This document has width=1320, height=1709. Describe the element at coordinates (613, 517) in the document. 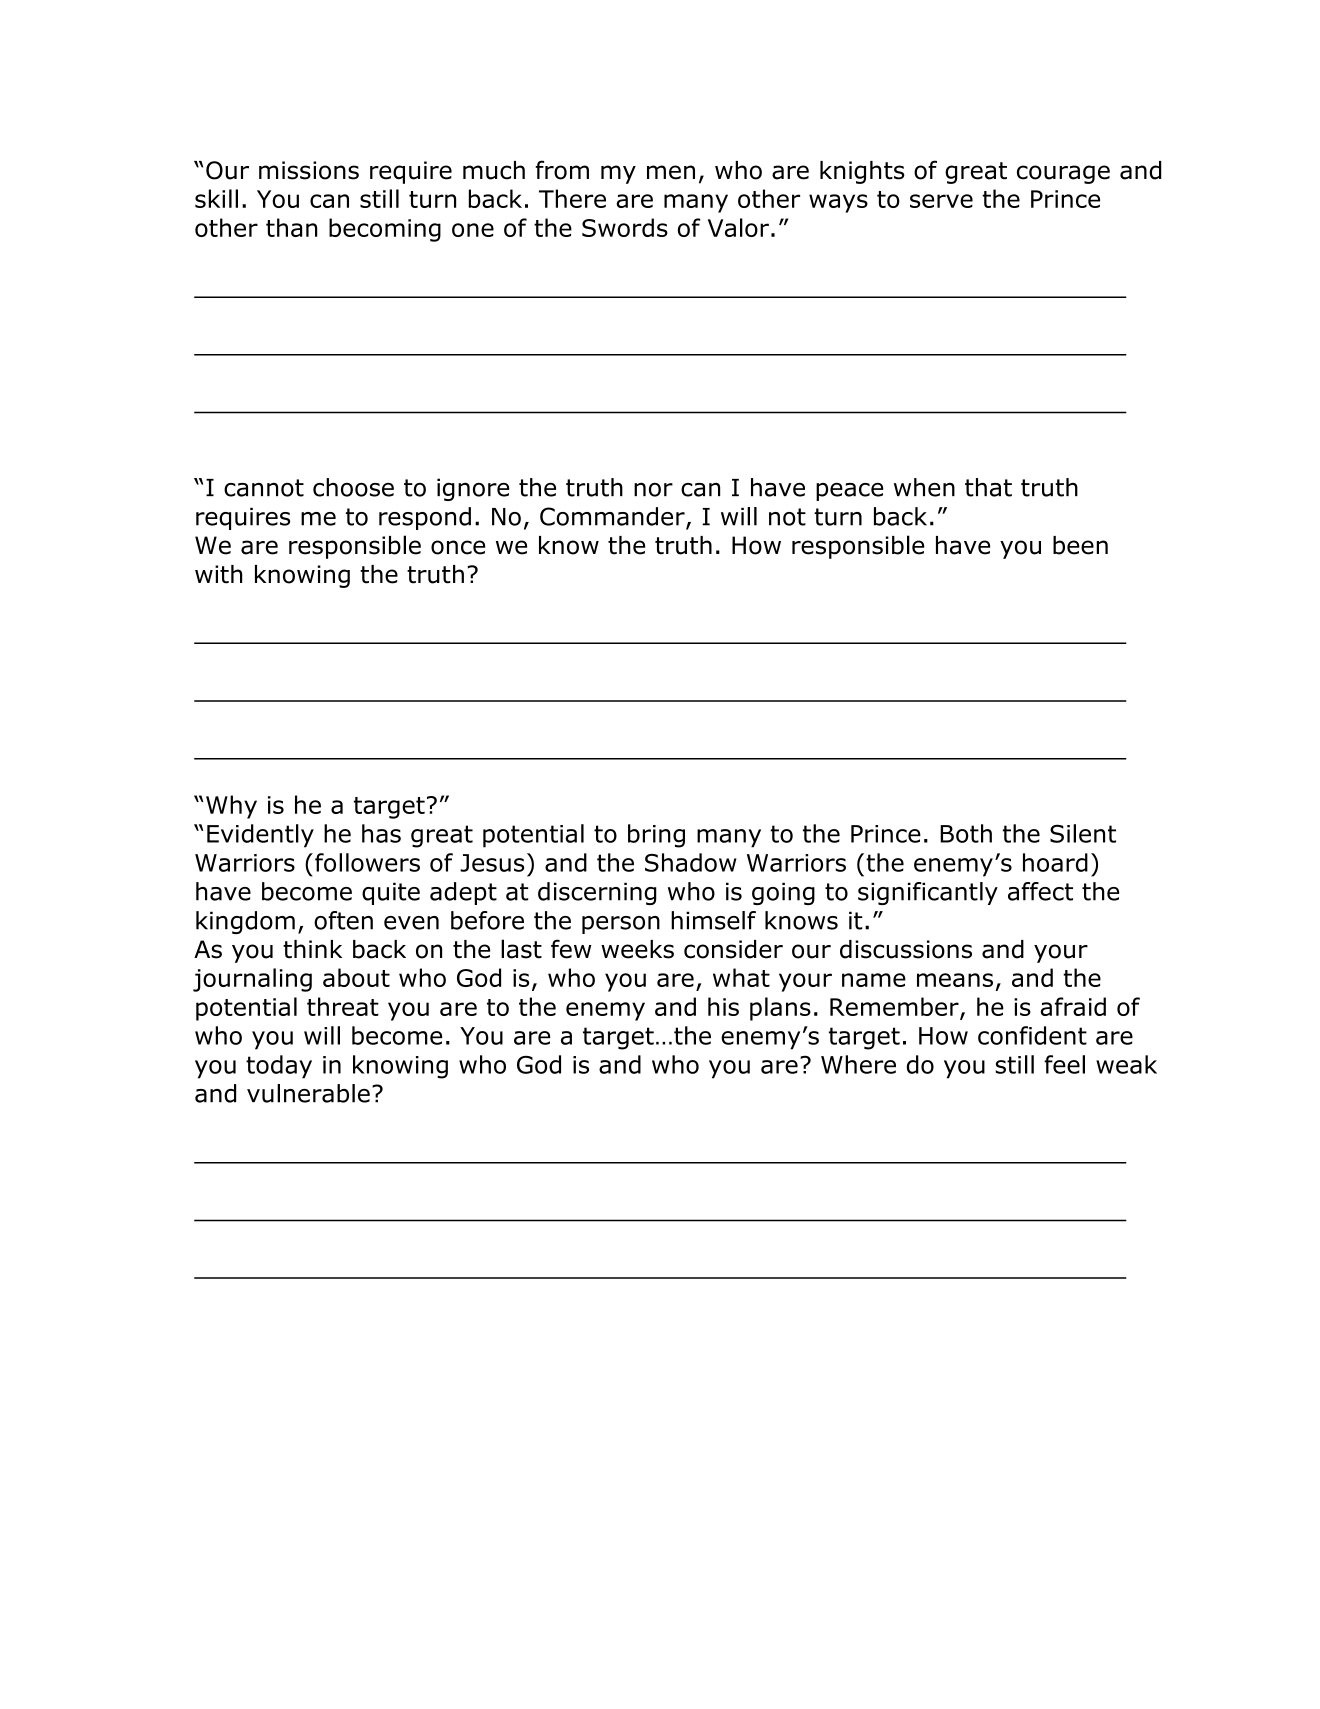

I see `Commander` at that location.
